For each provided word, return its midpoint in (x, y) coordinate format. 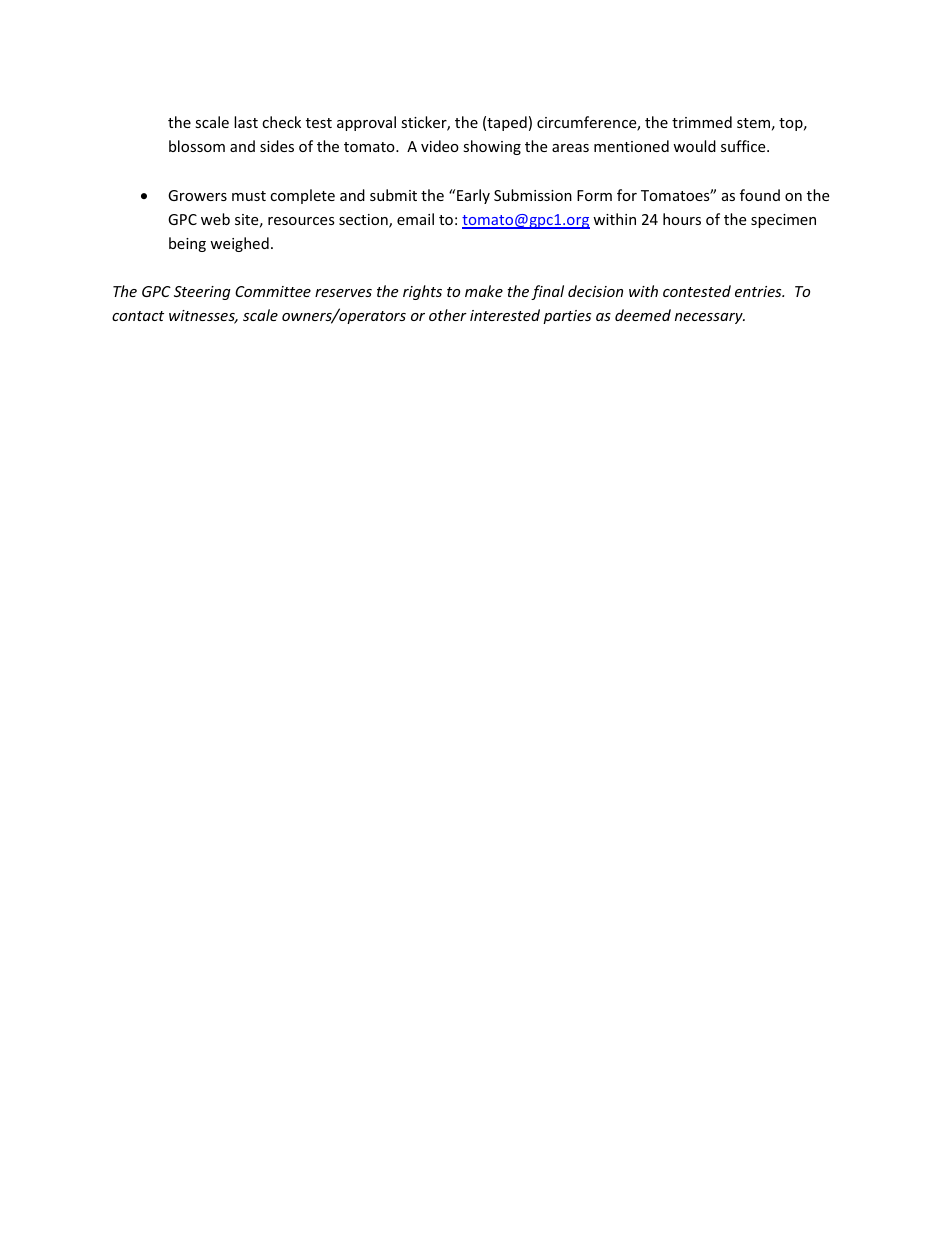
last (246, 122)
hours (682, 219)
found (760, 195)
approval (366, 123)
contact (138, 316)
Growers (197, 195)
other (448, 315)
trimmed (702, 122)
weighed (239, 244)
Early (473, 196)
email (415, 219)
